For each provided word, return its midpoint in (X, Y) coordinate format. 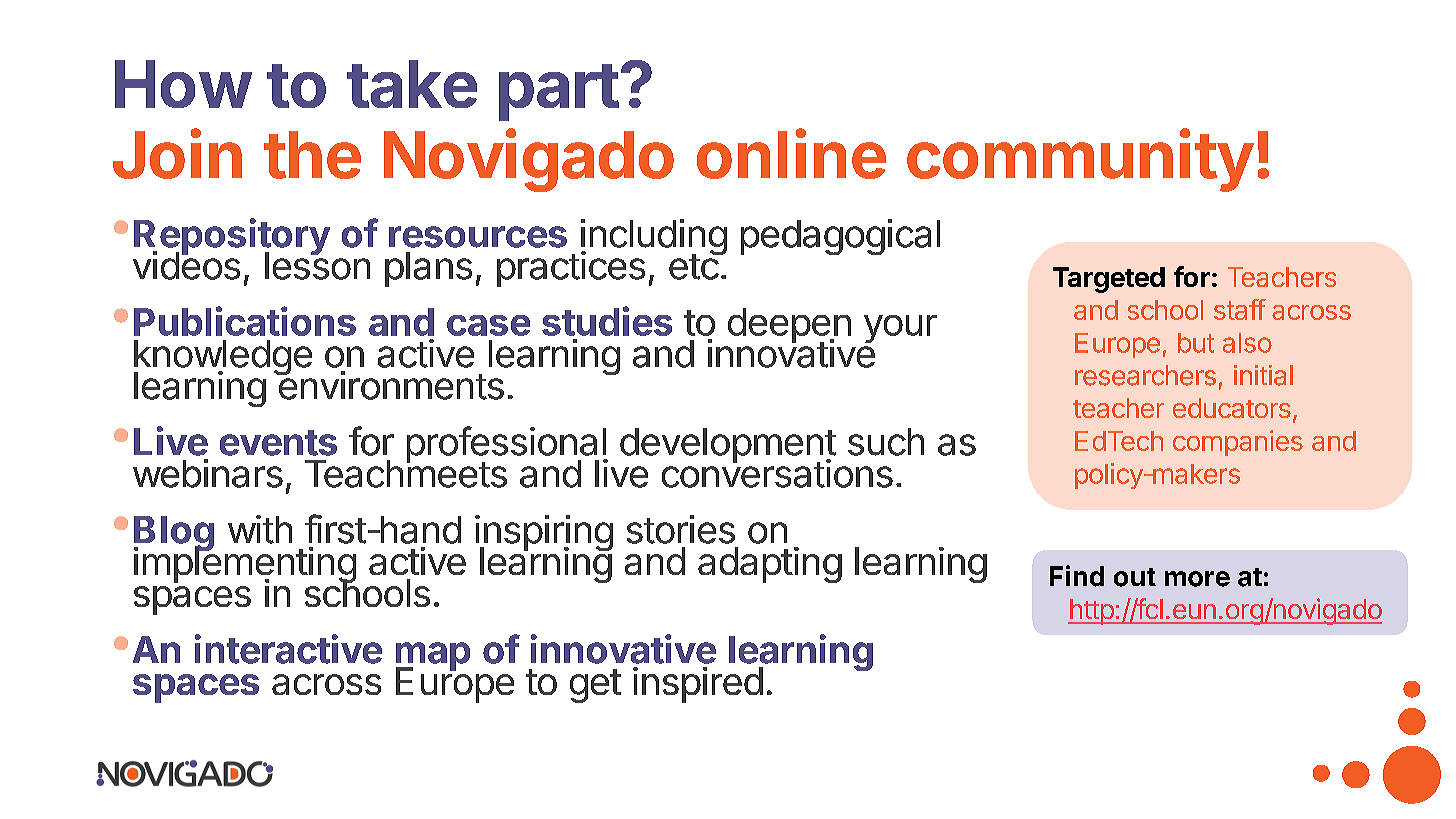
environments (390, 385)
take (412, 84)
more (1197, 579)
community (1080, 160)
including (654, 238)
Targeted (1109, 280)
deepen (789, 327)
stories (681, 529)
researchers (1145, 375)
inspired (698, 685)
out (1135, 577)
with (260, 529)
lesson (317, 265)
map (433, 657)
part (559, 92)
